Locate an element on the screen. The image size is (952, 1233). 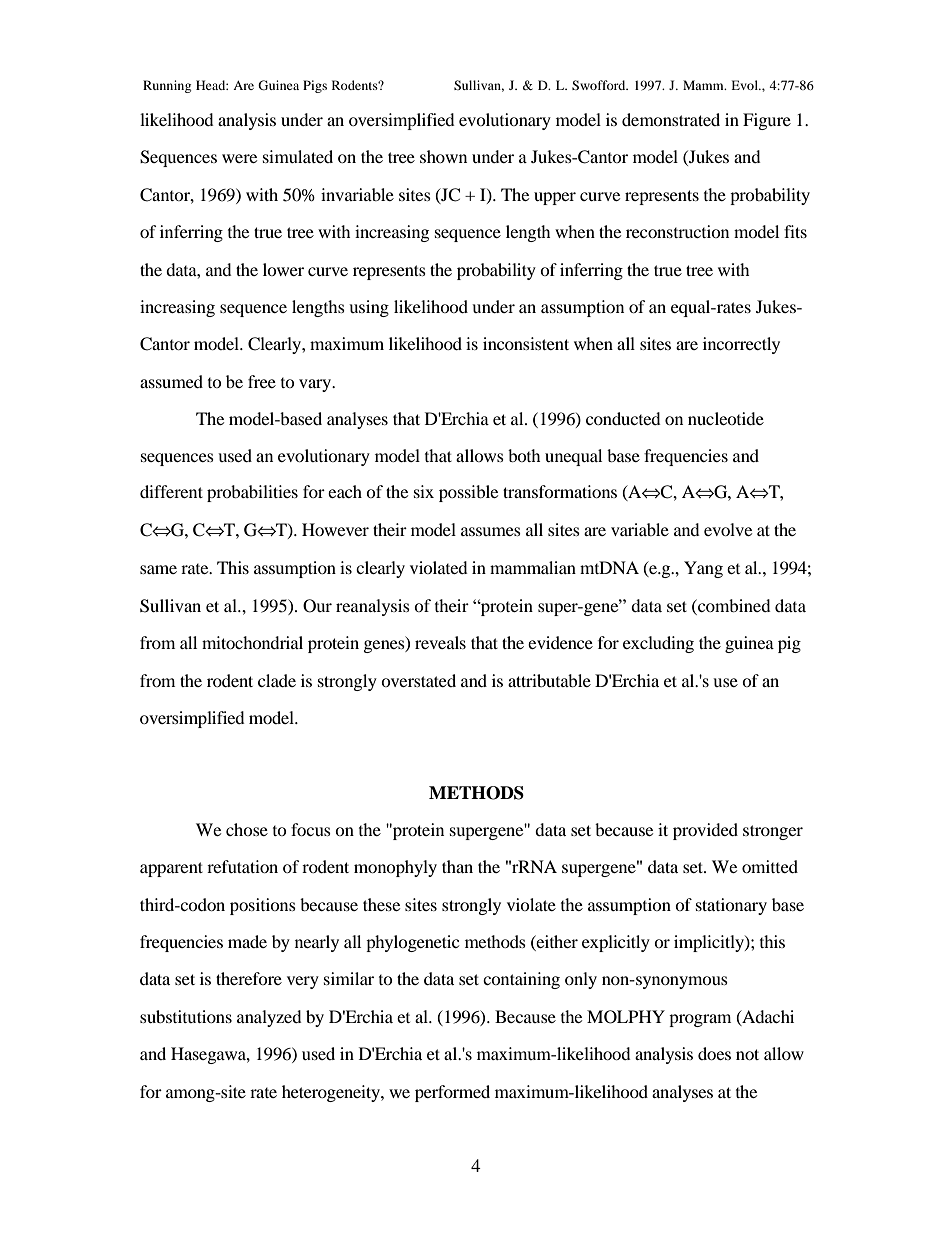
chose is located at coordinates (247, 829).
